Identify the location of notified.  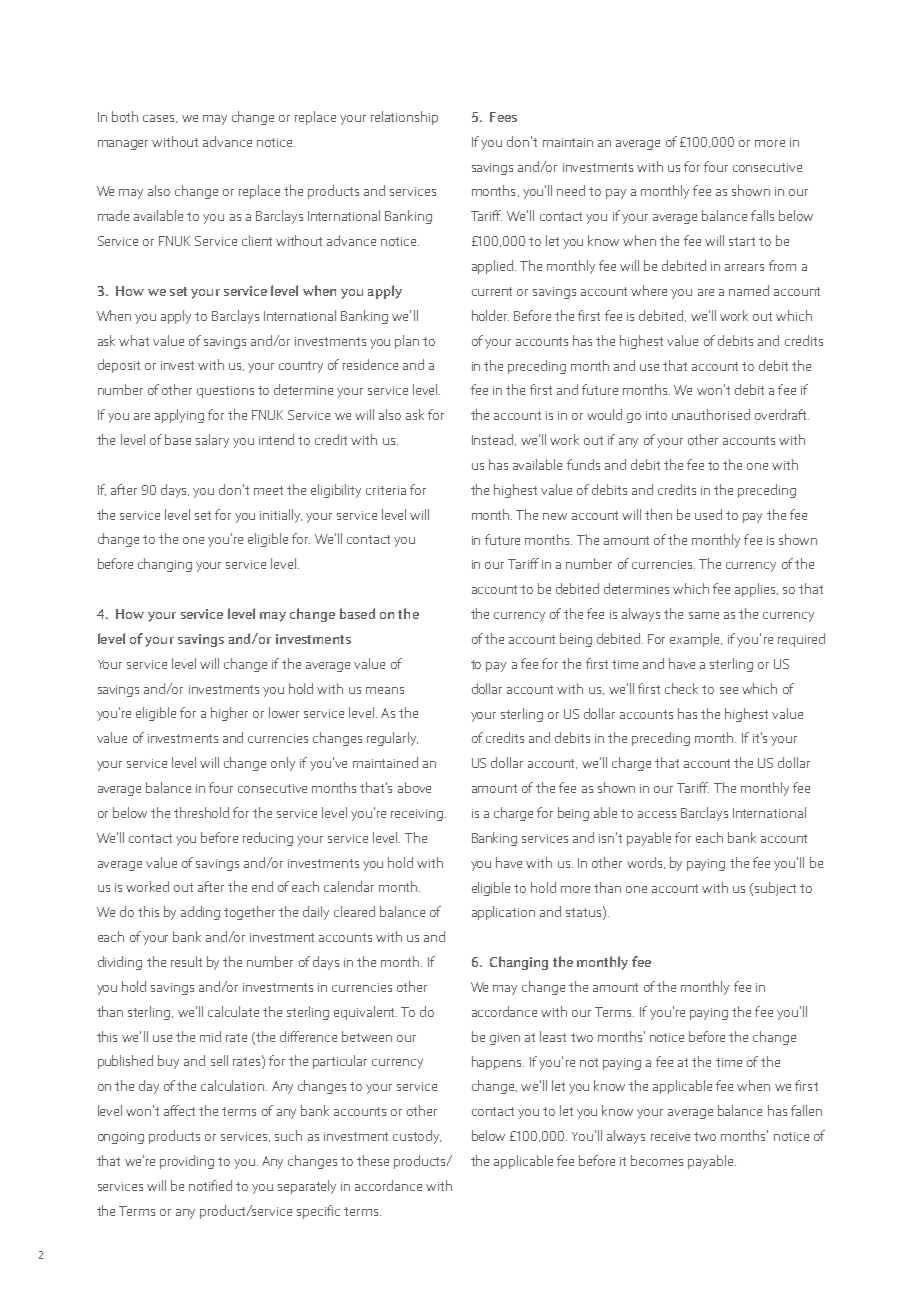
(210, 1185).
